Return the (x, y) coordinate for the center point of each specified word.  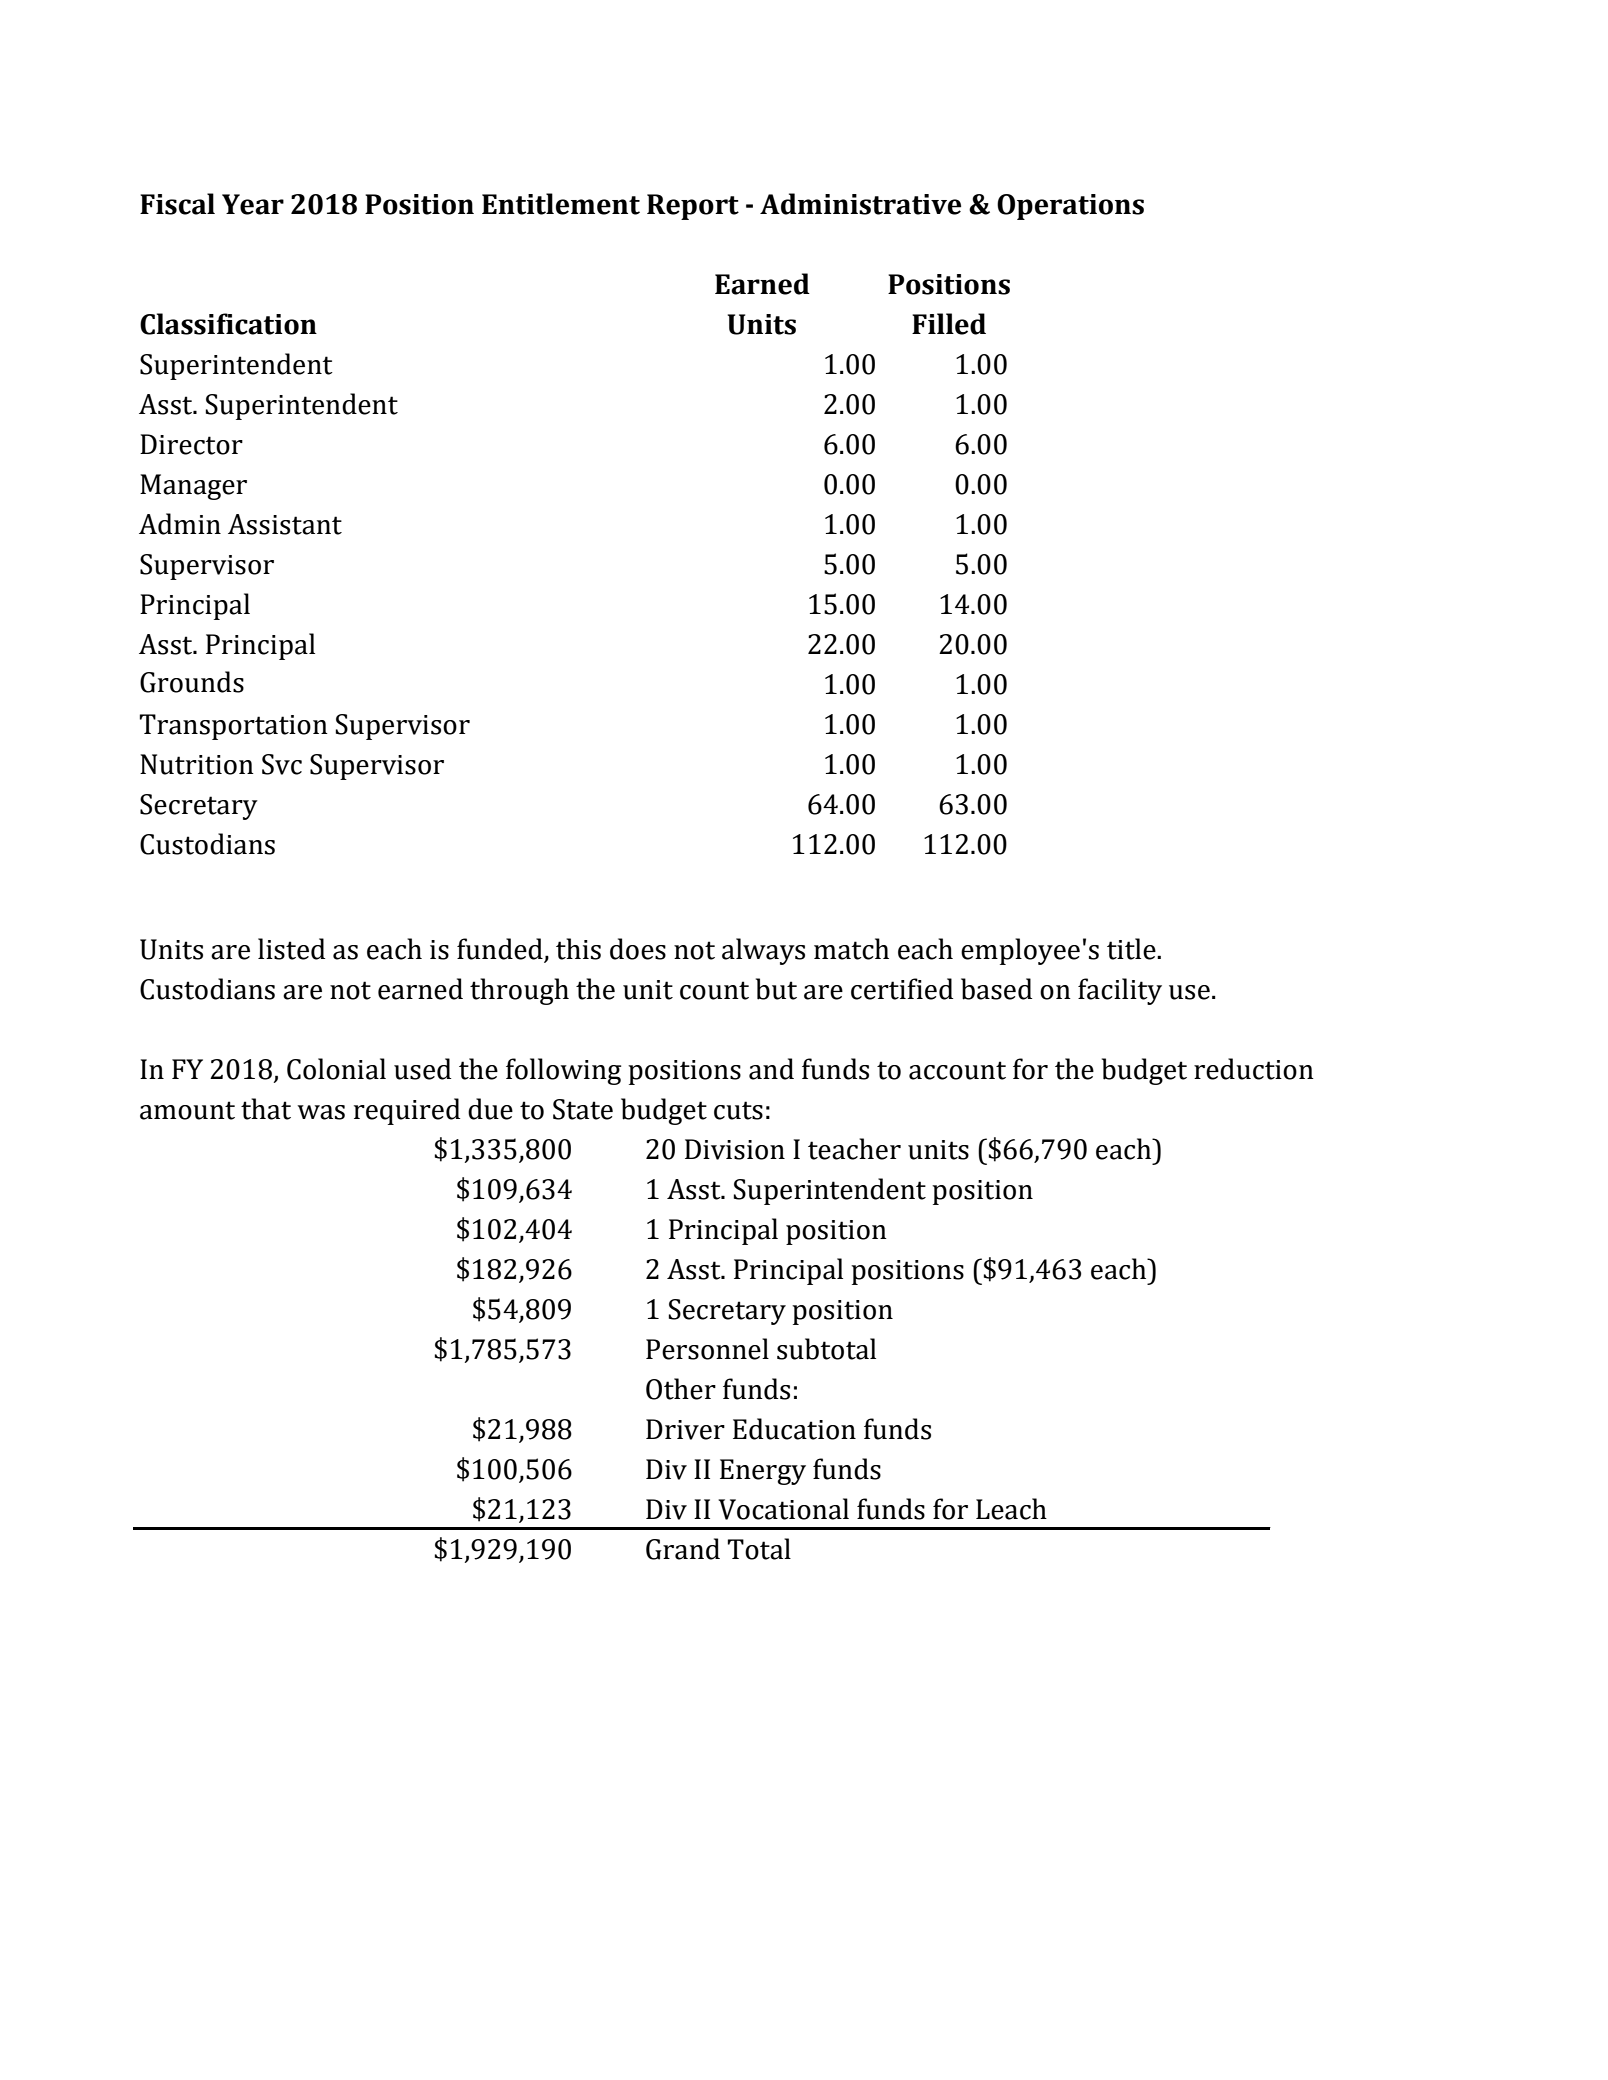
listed (291, 949)
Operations (1070, 207)
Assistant (285, 524)
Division (735, 1149)
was (321, 1112)
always (763, 951)
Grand (683, 1549)
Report (693, 207)
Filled (949, 324)
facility (1120, 991)
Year (253, 204)
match (851, 949)
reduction (1254, 1069)
